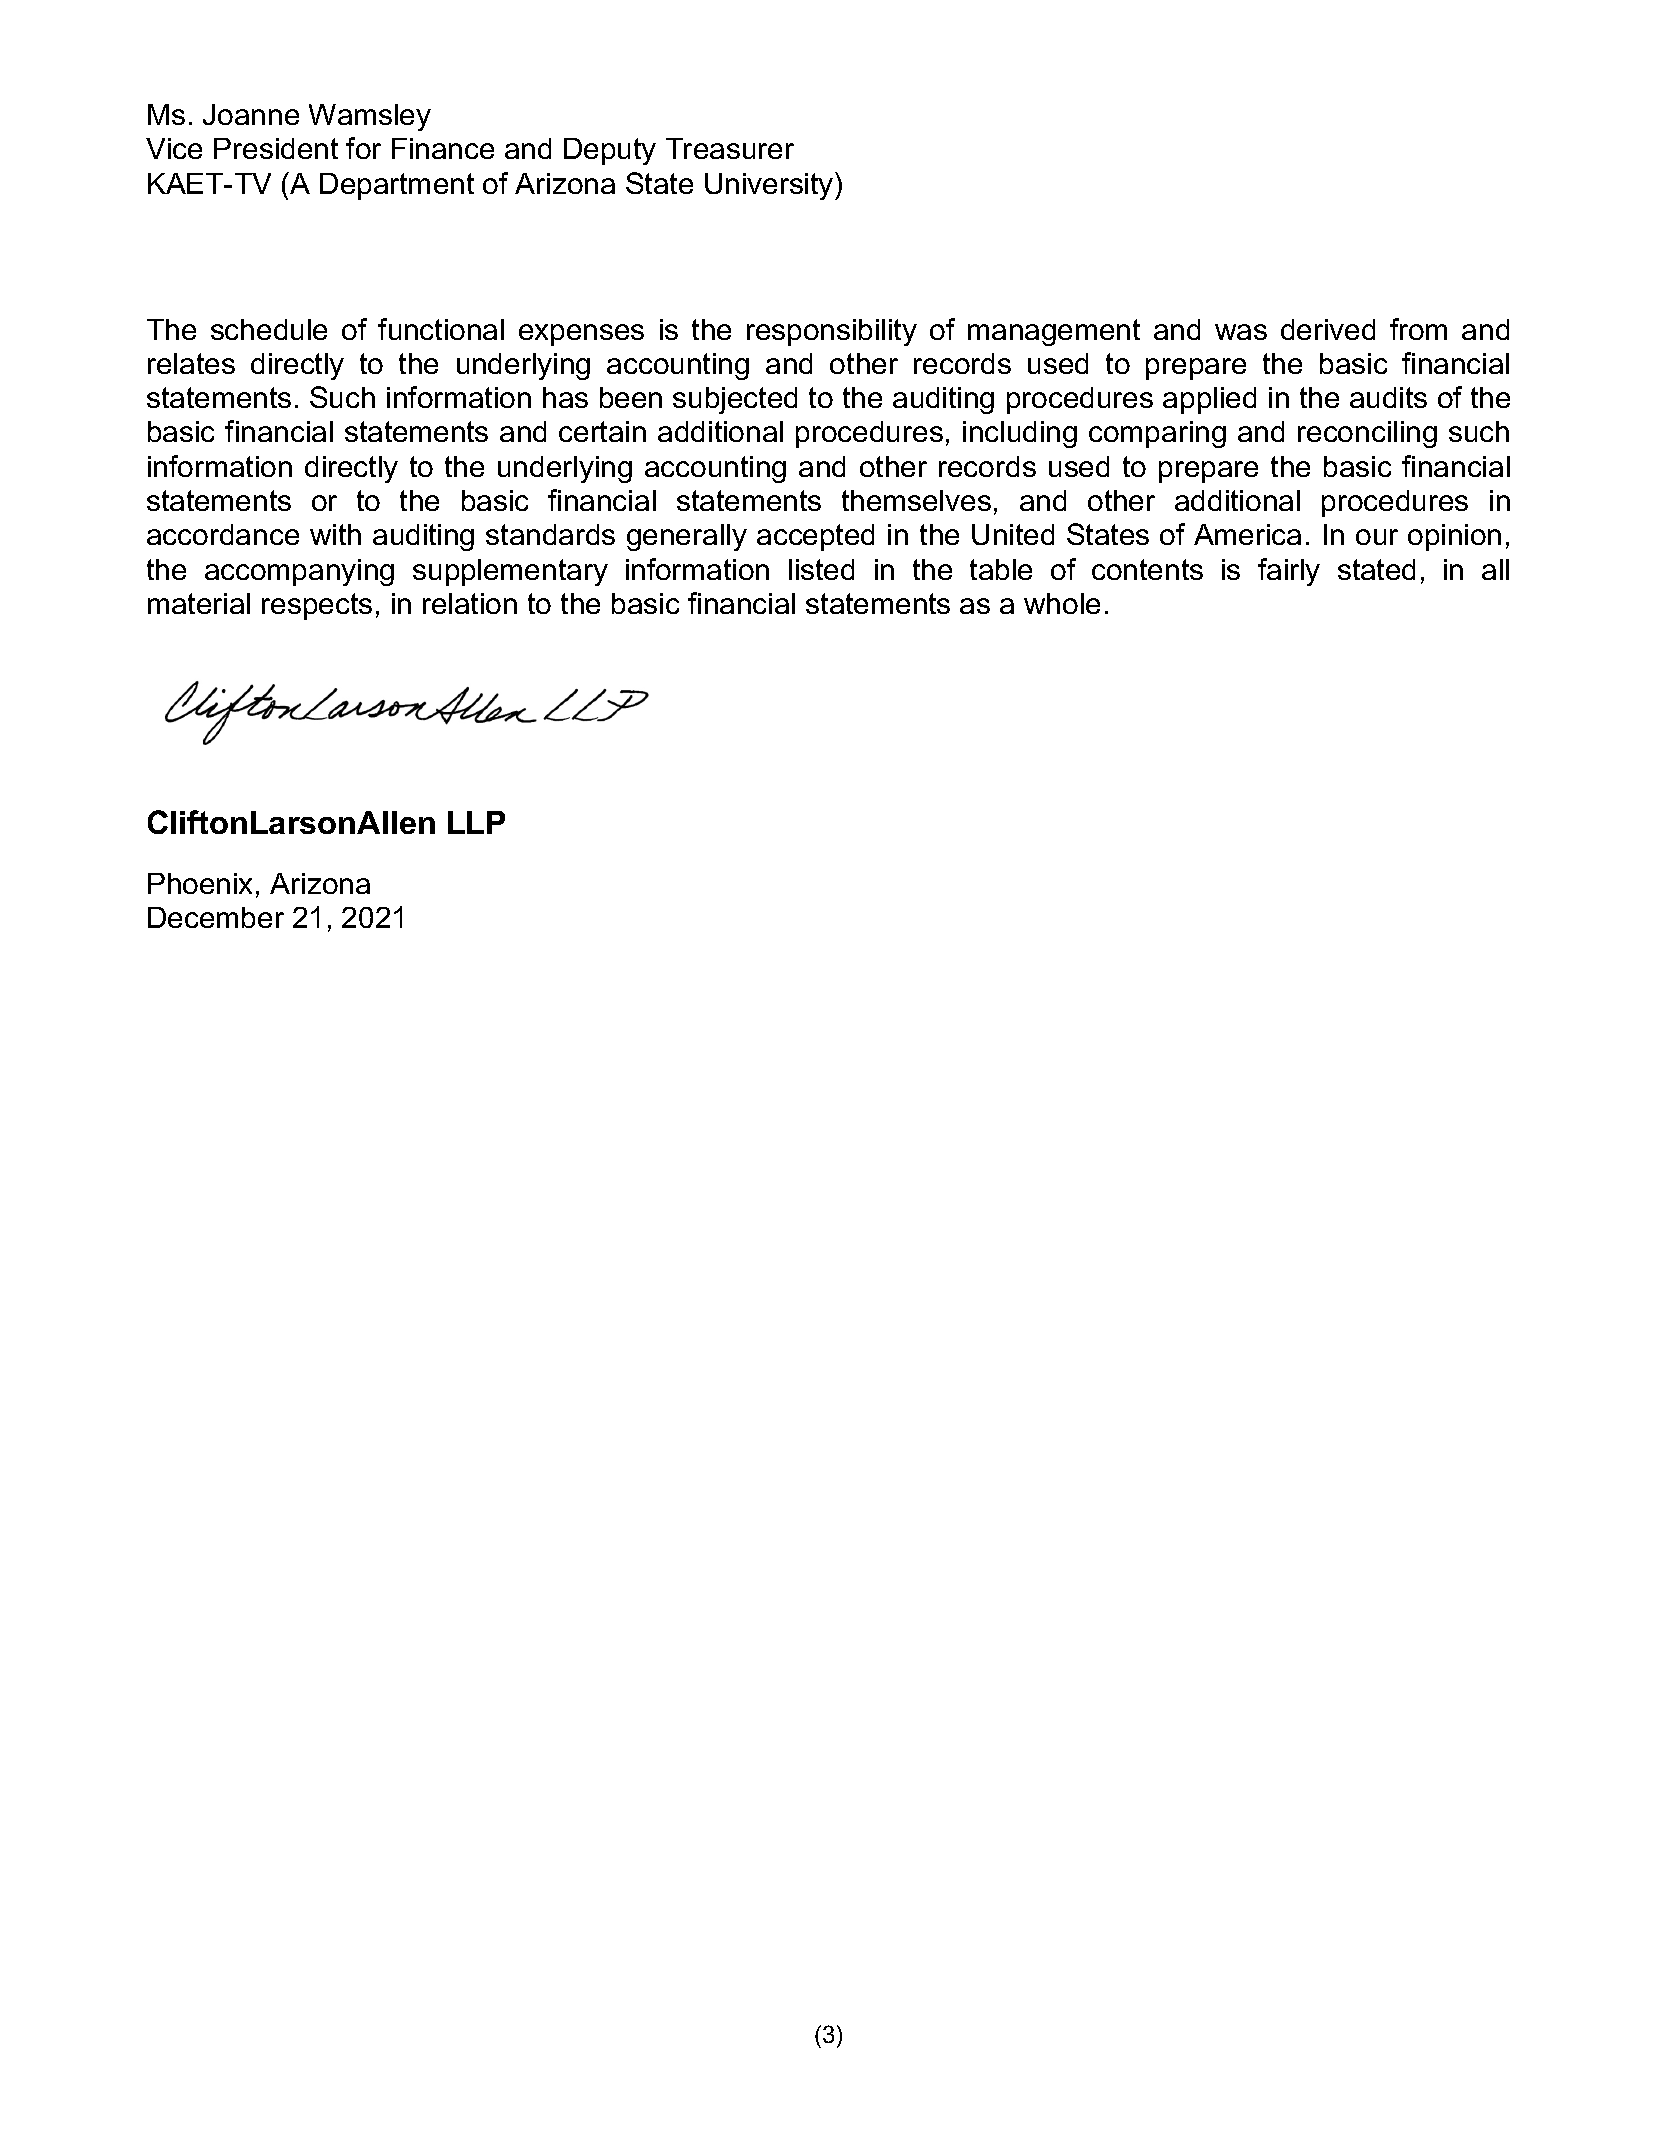 Image resolution: width=1658 pixels, height=2146 pixels. Describe the element at coordinates (200, 883) in the image. I see `Phoenix` at that location.
